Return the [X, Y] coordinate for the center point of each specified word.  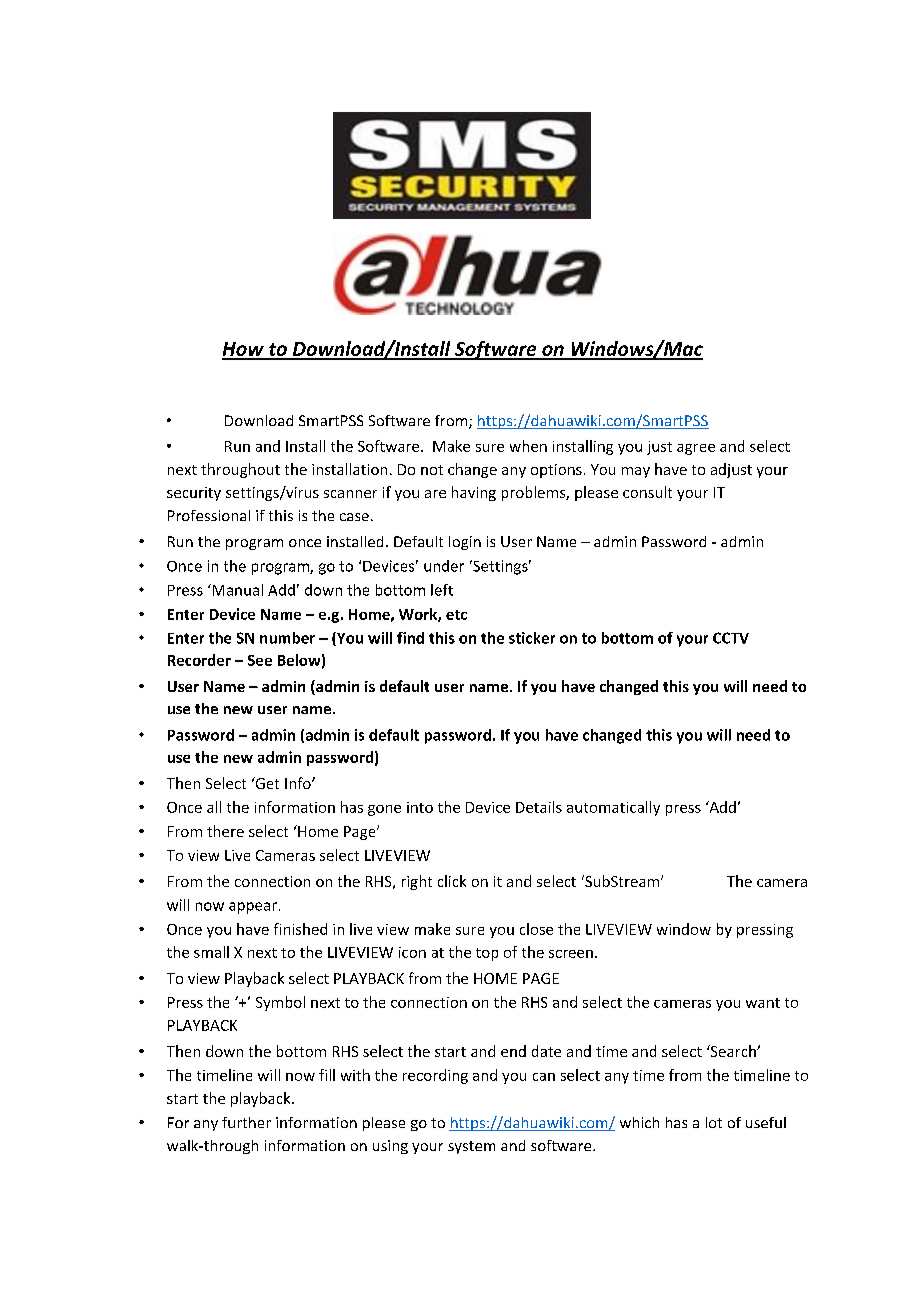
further [246, 1122]
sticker [532, 638]
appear [253, 908]
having [474, 493]
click [452, 881]
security [194, 494]
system [471, 1147]
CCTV [731, 638]
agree [696, 449]
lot [714, 1122]
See [260, 660]
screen [571, 954]
